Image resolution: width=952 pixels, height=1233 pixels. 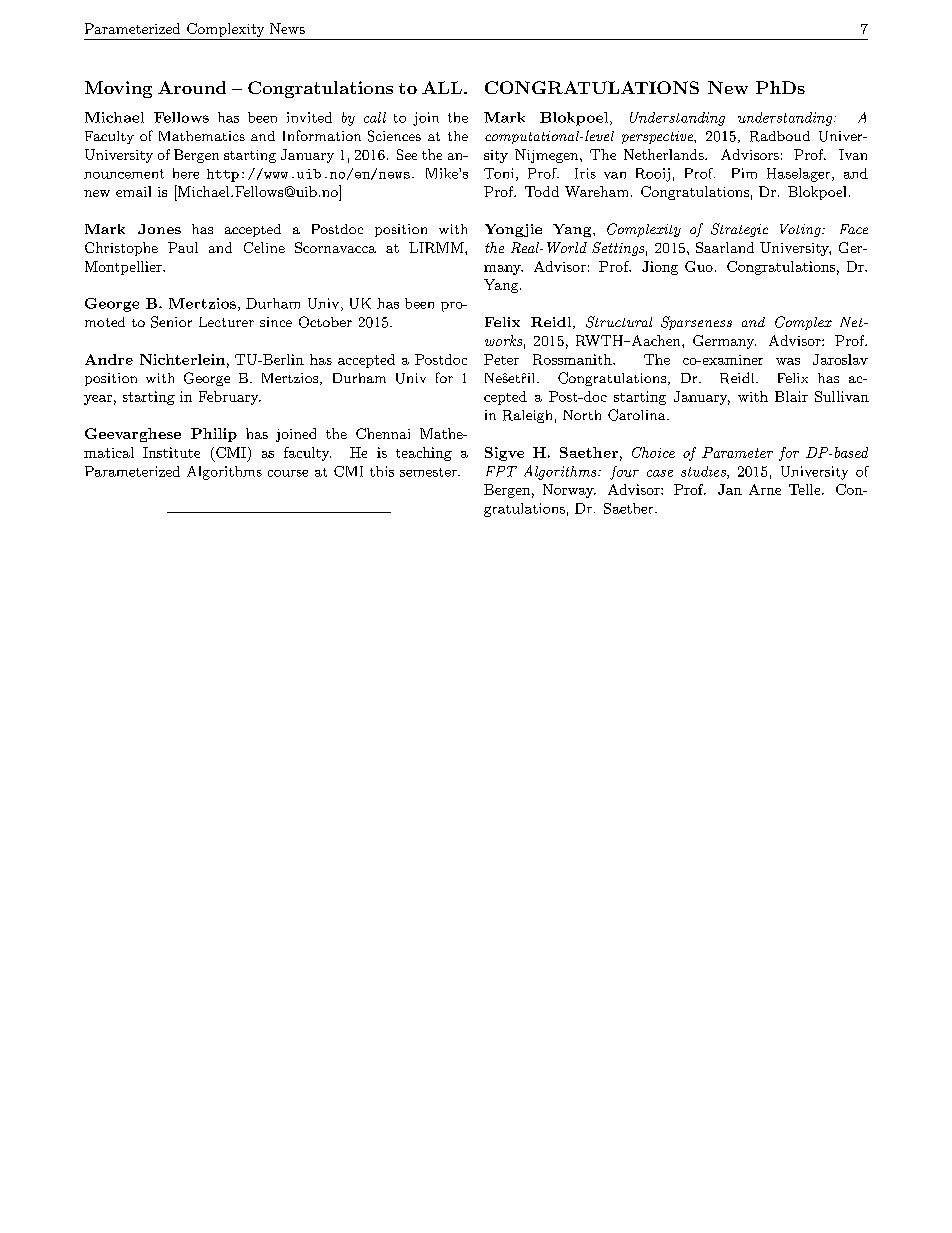 I want to click on Andre, so click(x=109, y=359).
